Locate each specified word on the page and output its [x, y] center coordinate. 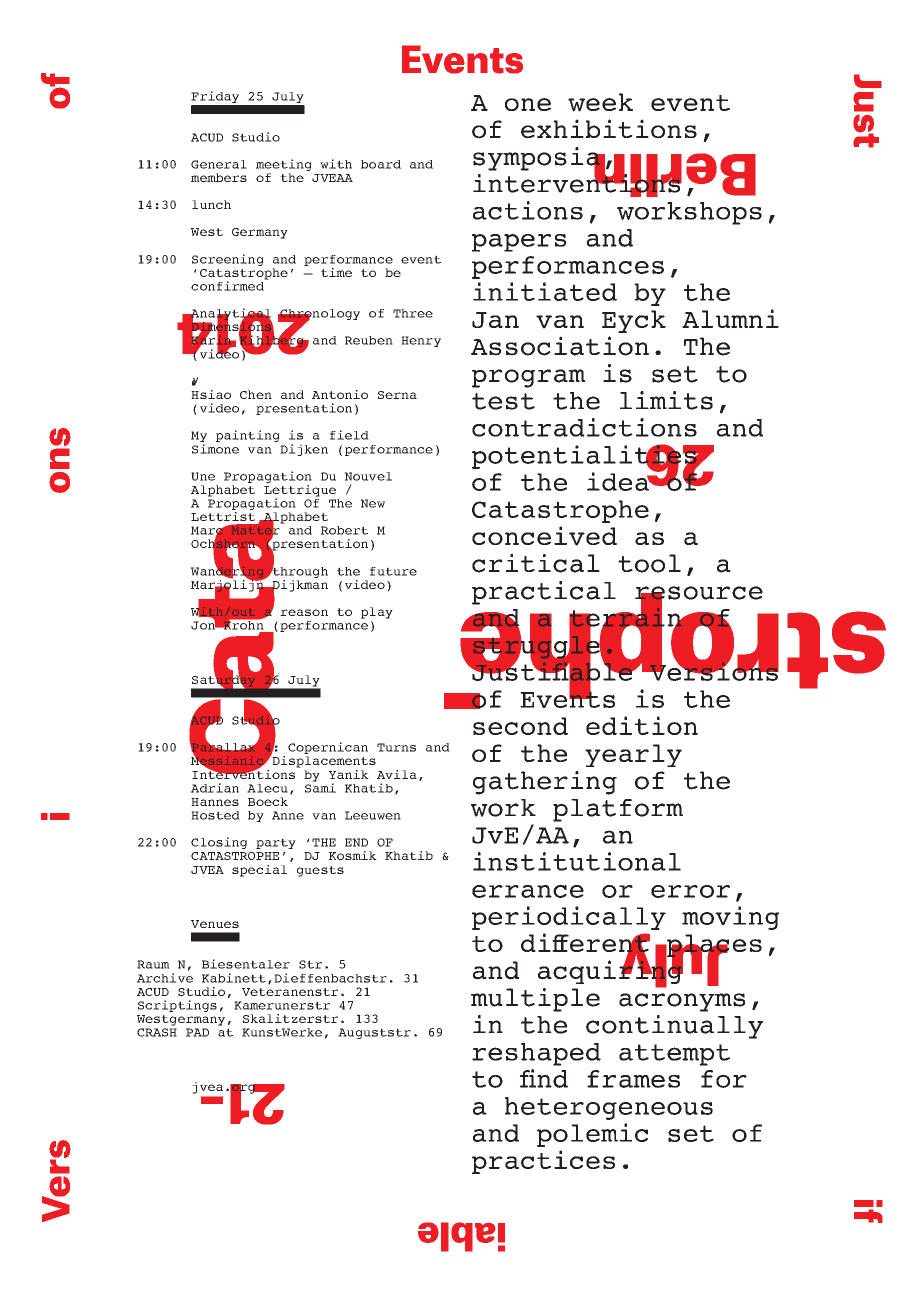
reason [304, 612]
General [219, 164]
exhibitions [609, 129]
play [377, 613]
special [259, 871]
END [356, 842]
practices [543, 1162]
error [690, 891]
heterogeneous [609, 1108]
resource [699, 594]
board [381, 164]
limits [666, 400]
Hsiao [211, 394]
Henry [421, 341]
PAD [197, 1032]
